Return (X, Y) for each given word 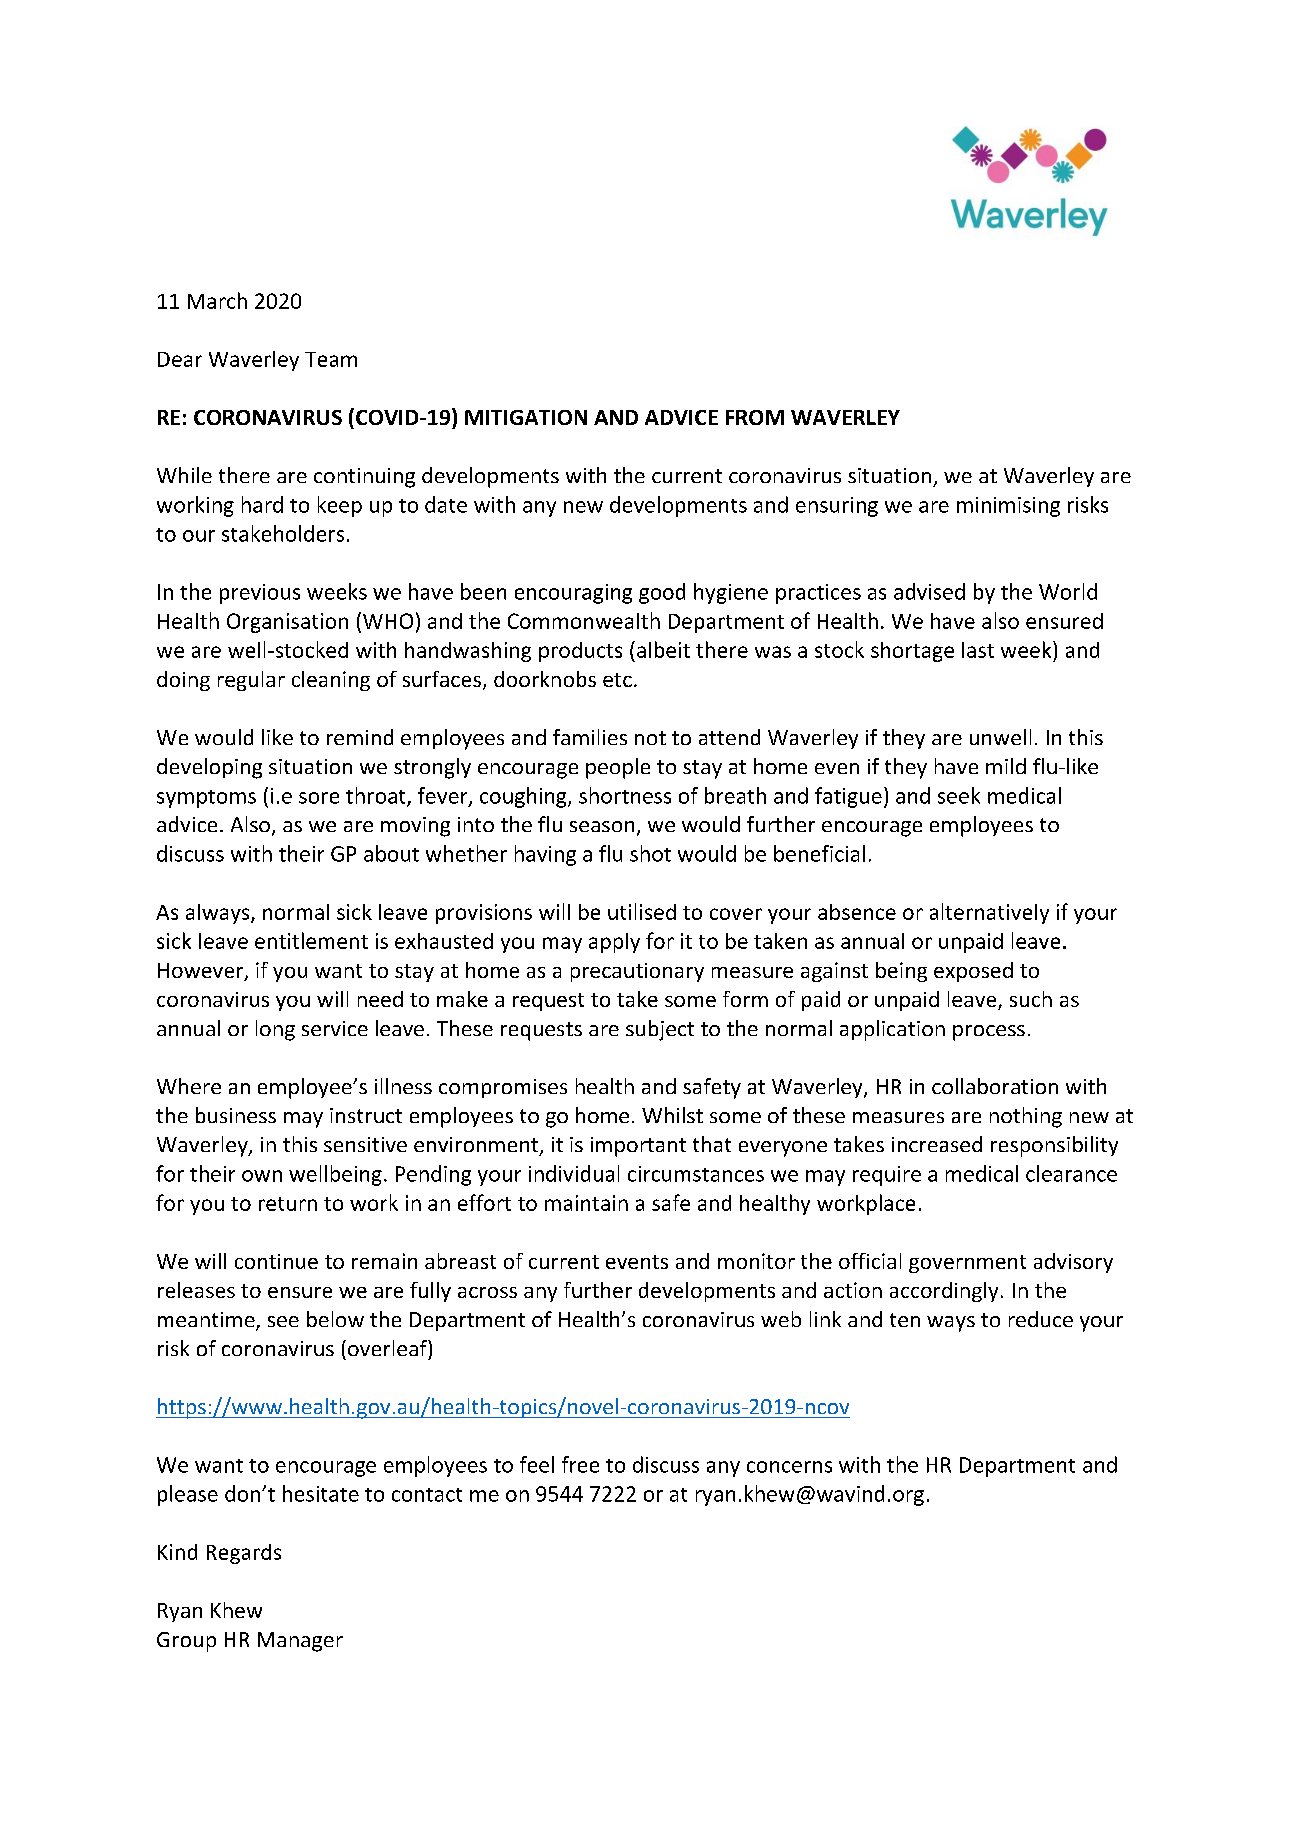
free (580, 1464)
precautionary (637, 972)
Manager (300, 1642)
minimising (1008, 507)
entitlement (311, 940)
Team (331, 359)
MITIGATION (526, 417)
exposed (973, 972)
